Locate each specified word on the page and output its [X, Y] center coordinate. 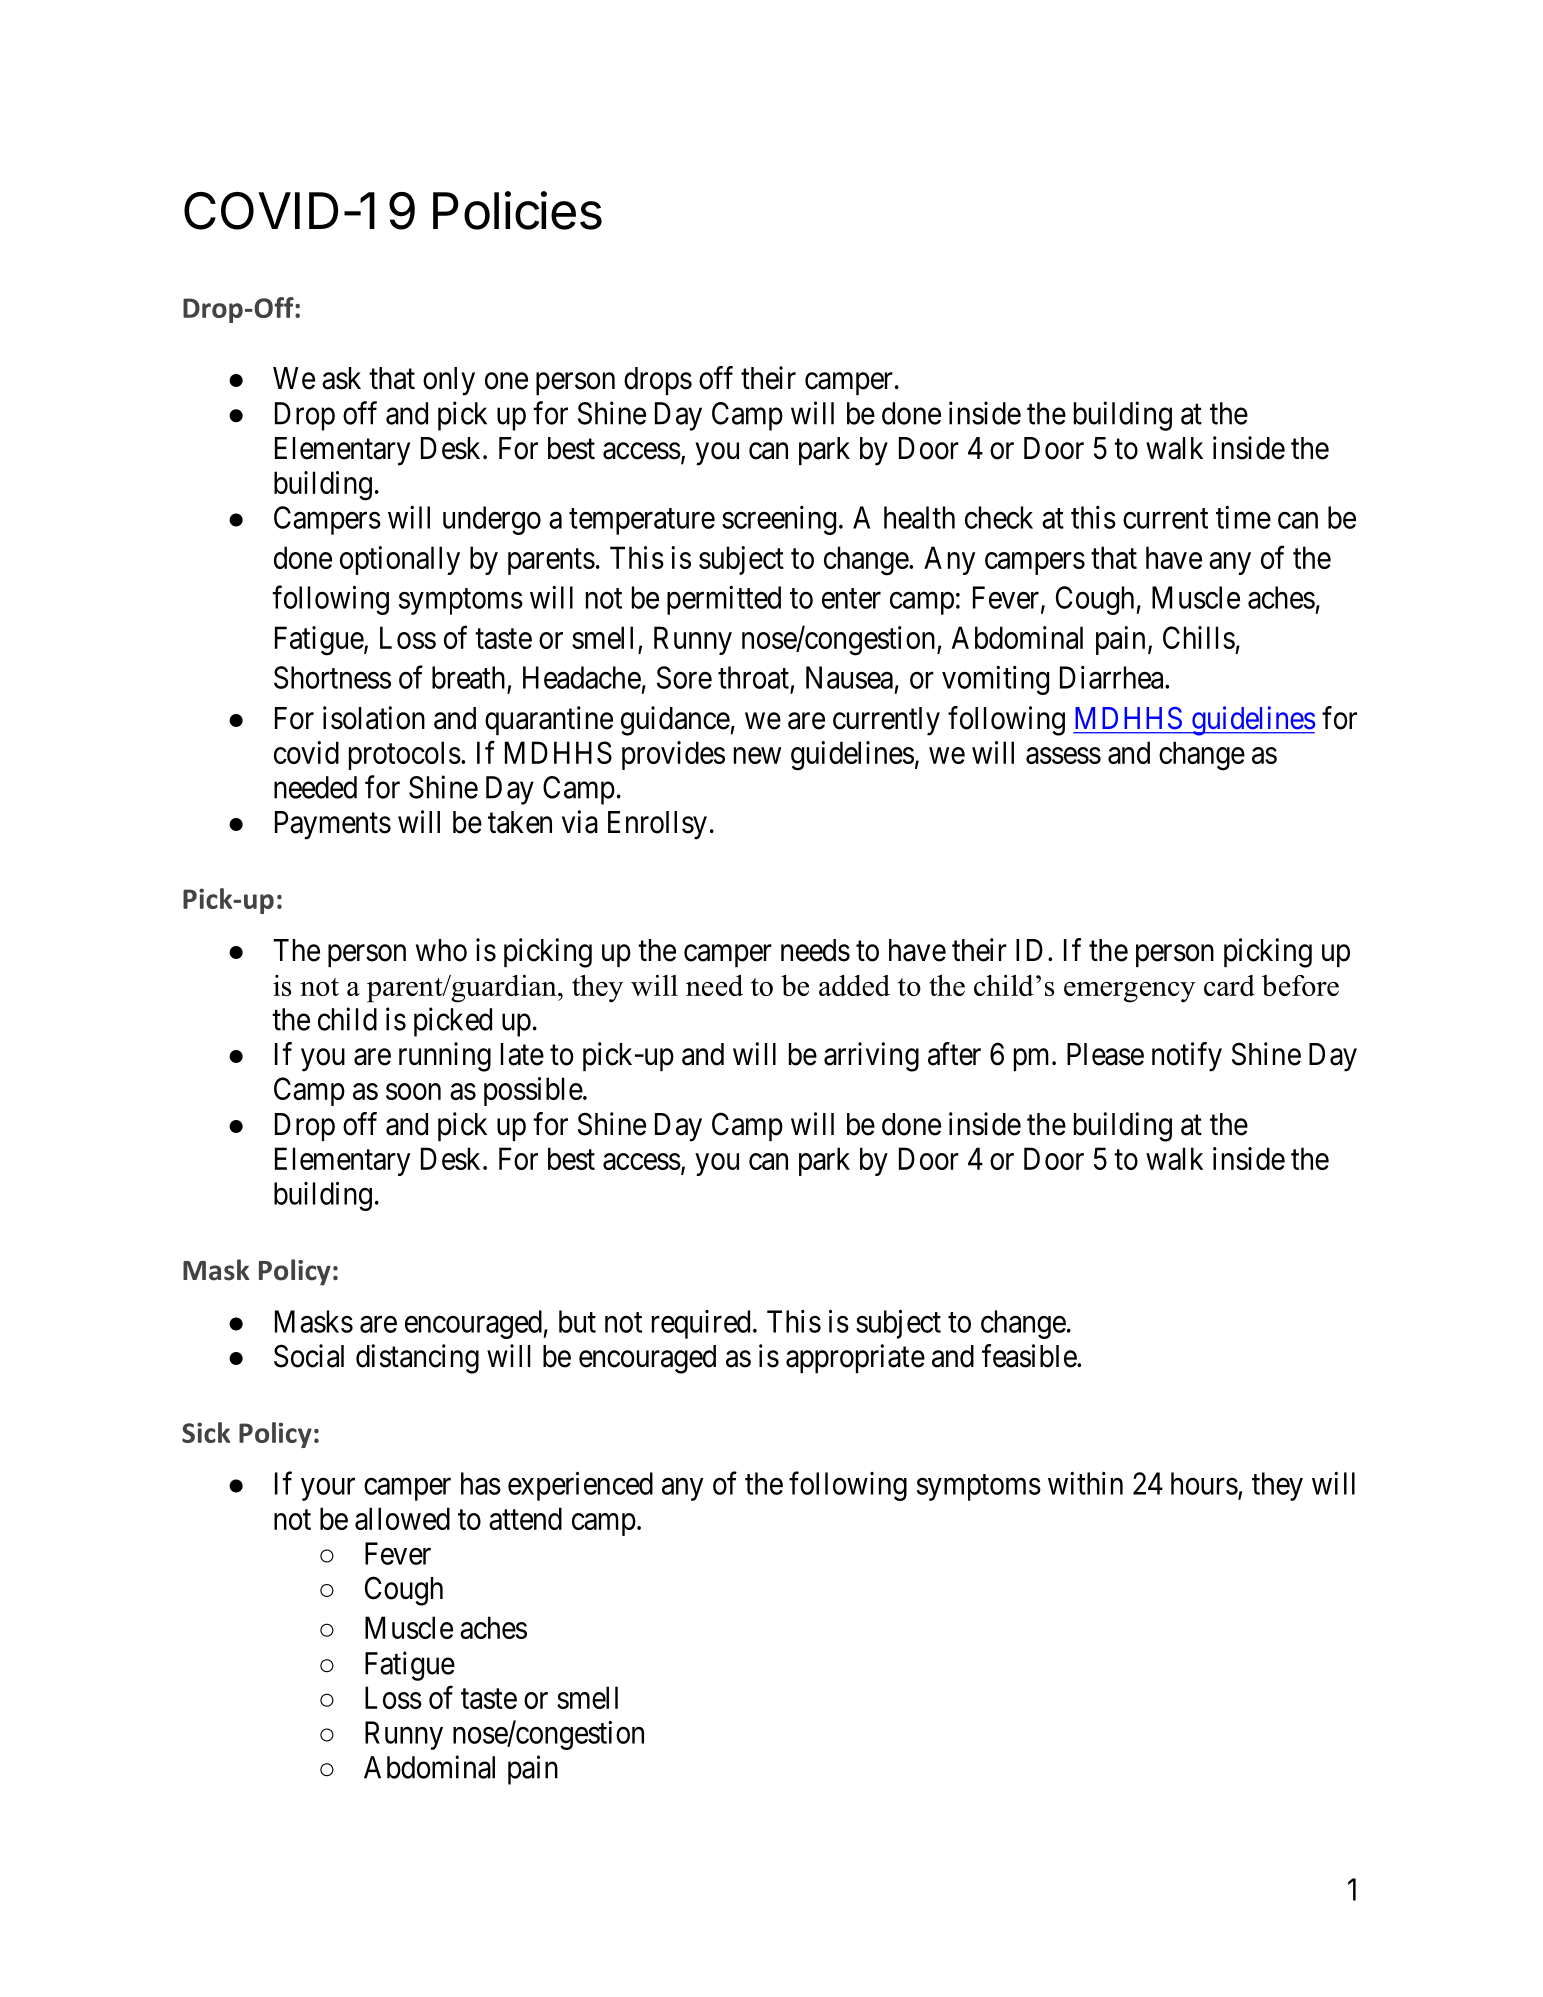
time [1243, 517]
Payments [333, 825]
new [757, 755]
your [328, 1489]
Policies [517, 210]
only [449, 381]
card [1229, 985]
